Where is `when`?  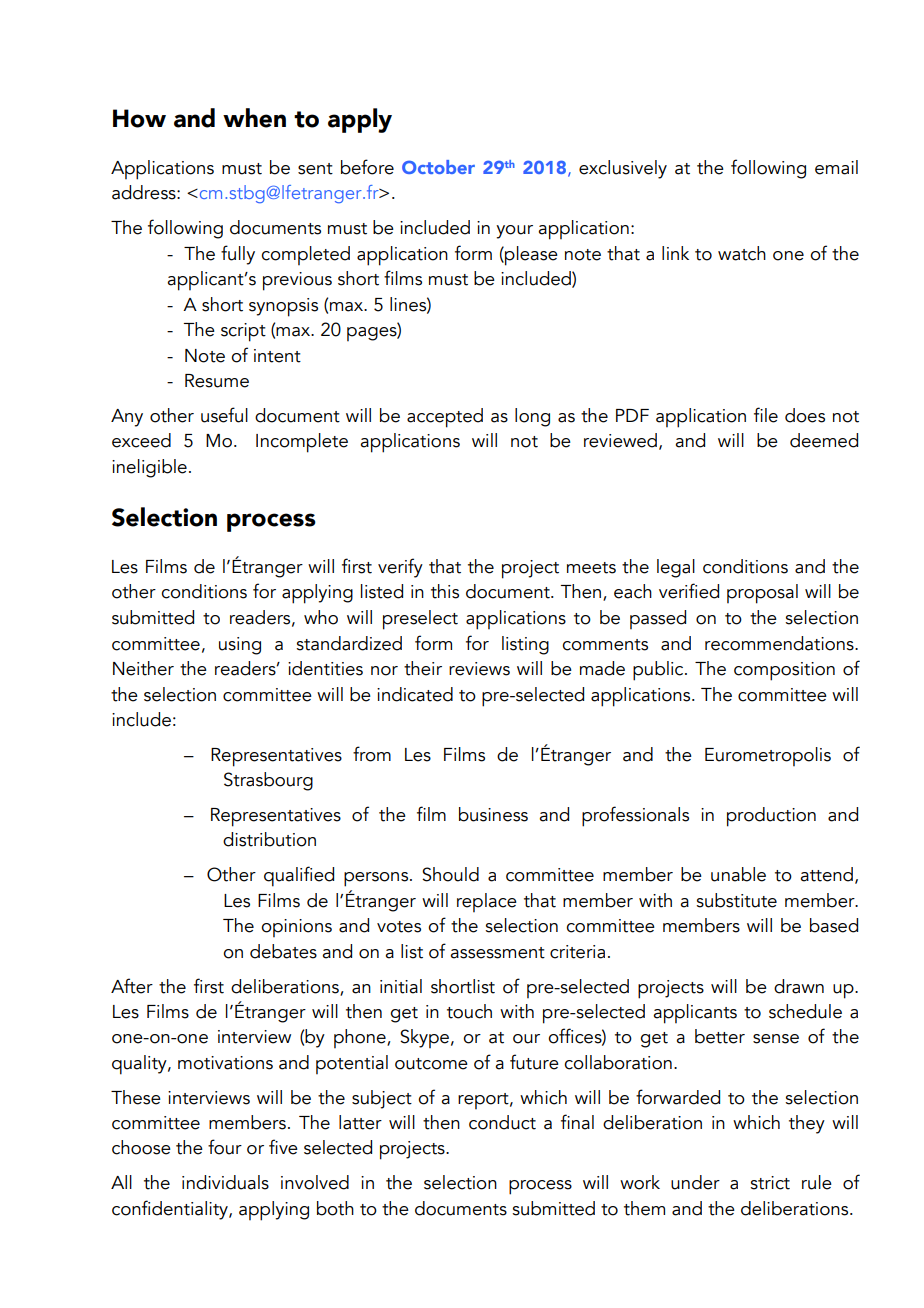 when is located at coordinates (254, 118).
